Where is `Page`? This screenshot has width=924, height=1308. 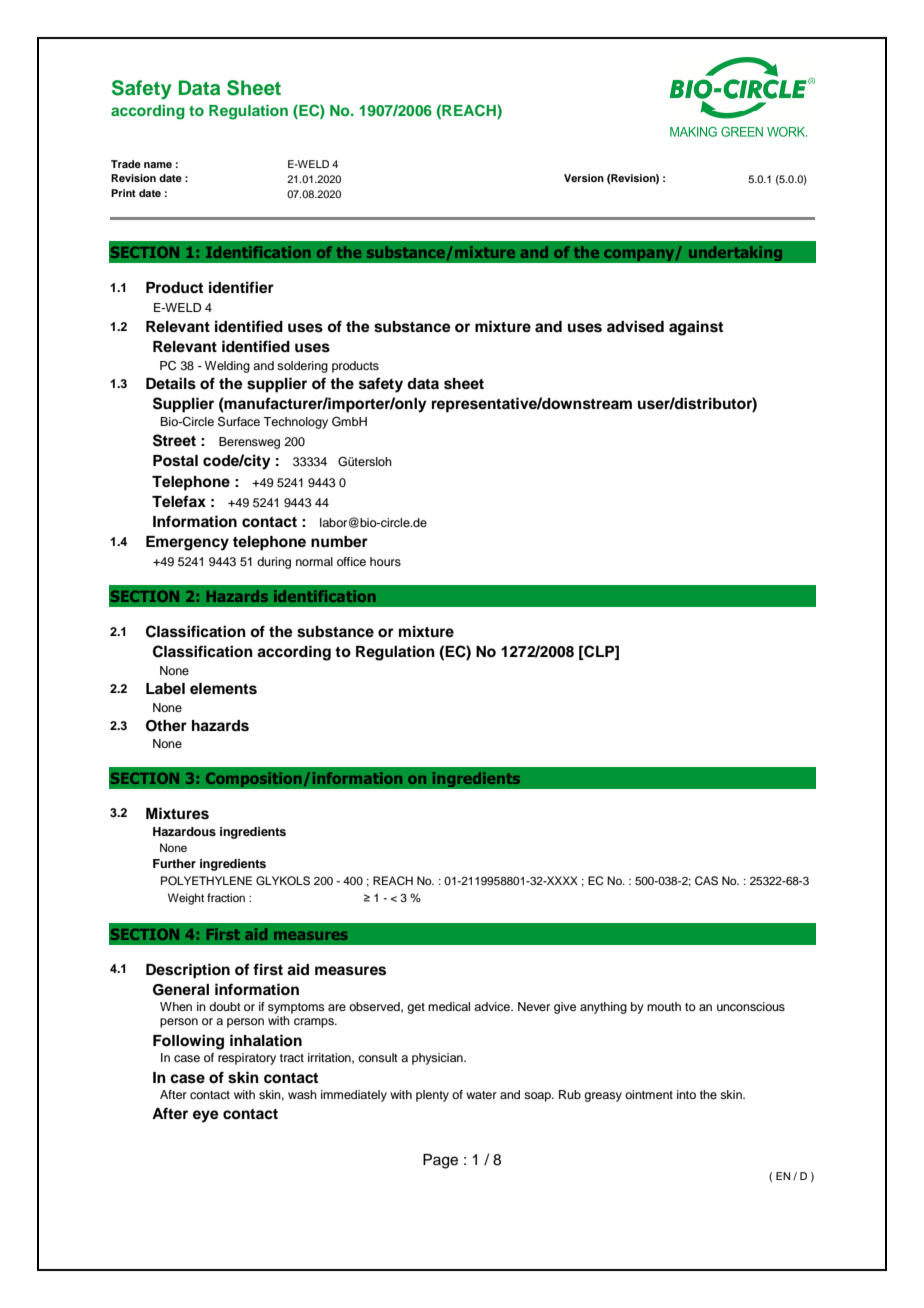 Page is located at coordinates (440, 1161).
